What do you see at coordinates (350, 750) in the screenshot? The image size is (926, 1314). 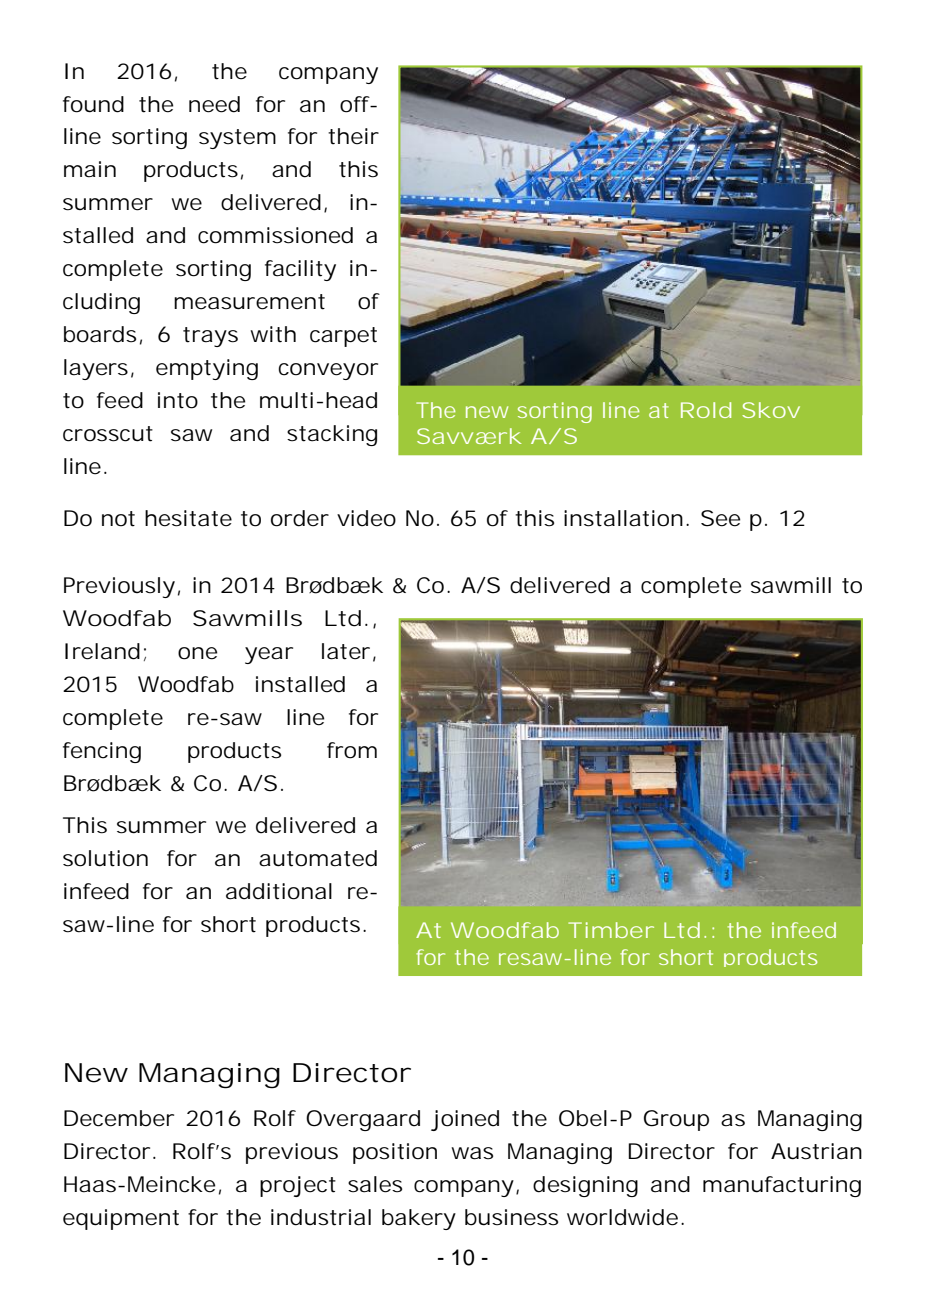 I see `from` at bounding box center [350, 750].
